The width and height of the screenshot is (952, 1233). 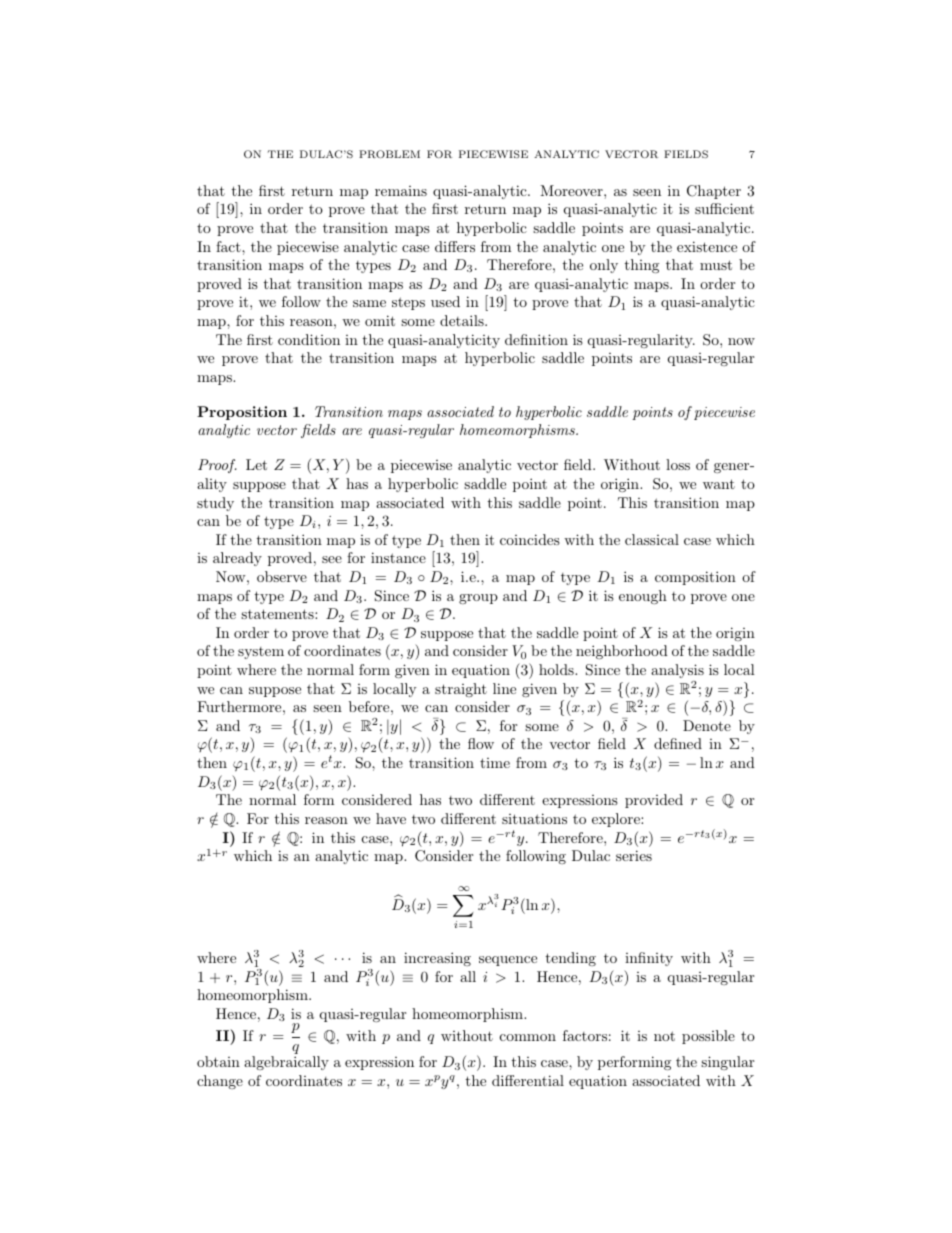 I want to click on time, so click(x=495, y=763).
